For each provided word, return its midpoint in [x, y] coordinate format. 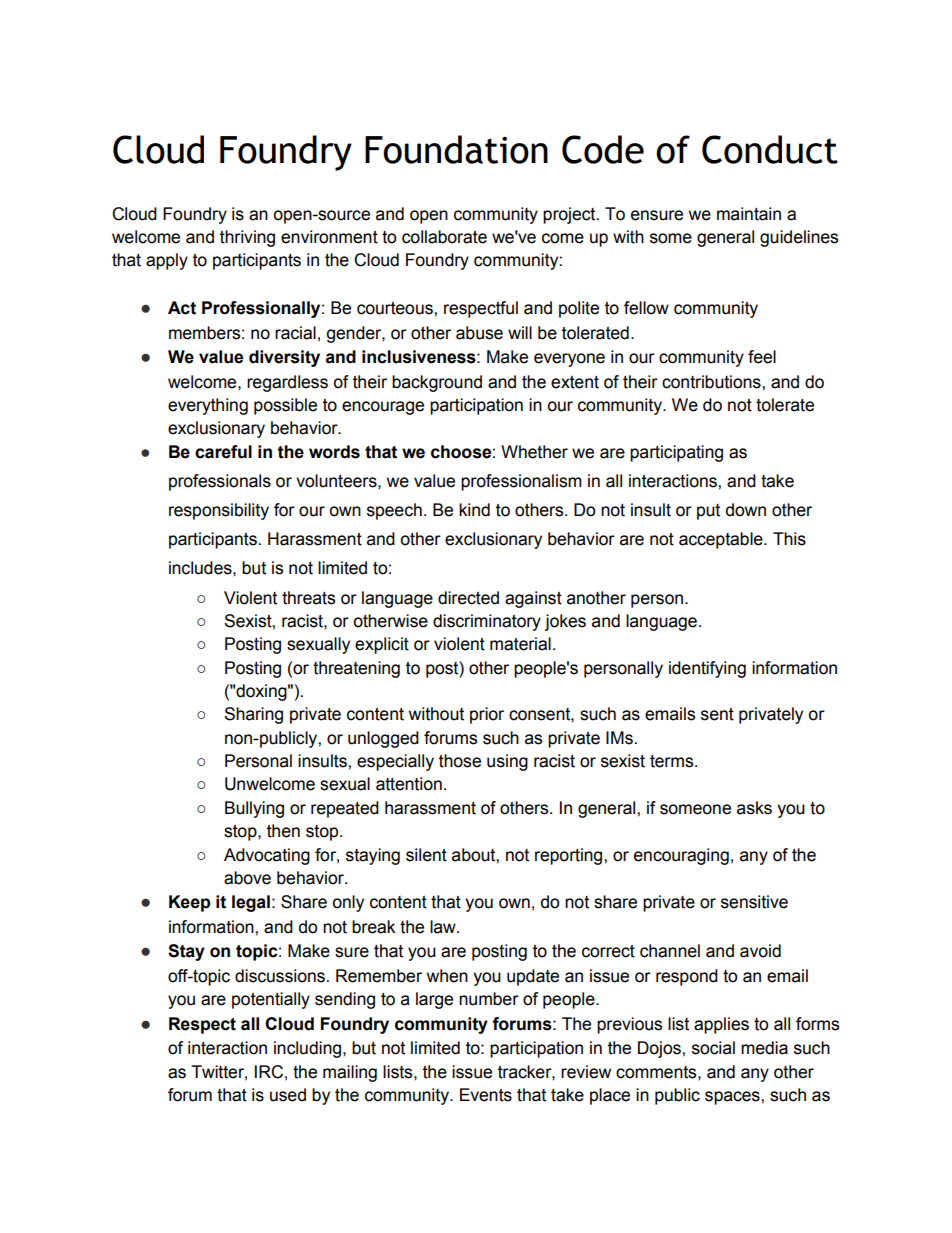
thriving [247, 238]
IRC [269, 1072]
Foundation [456, 149]
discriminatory [487, 622]
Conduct [770, 149]
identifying [707, 669]
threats [308, 598]
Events [486, 1095]
